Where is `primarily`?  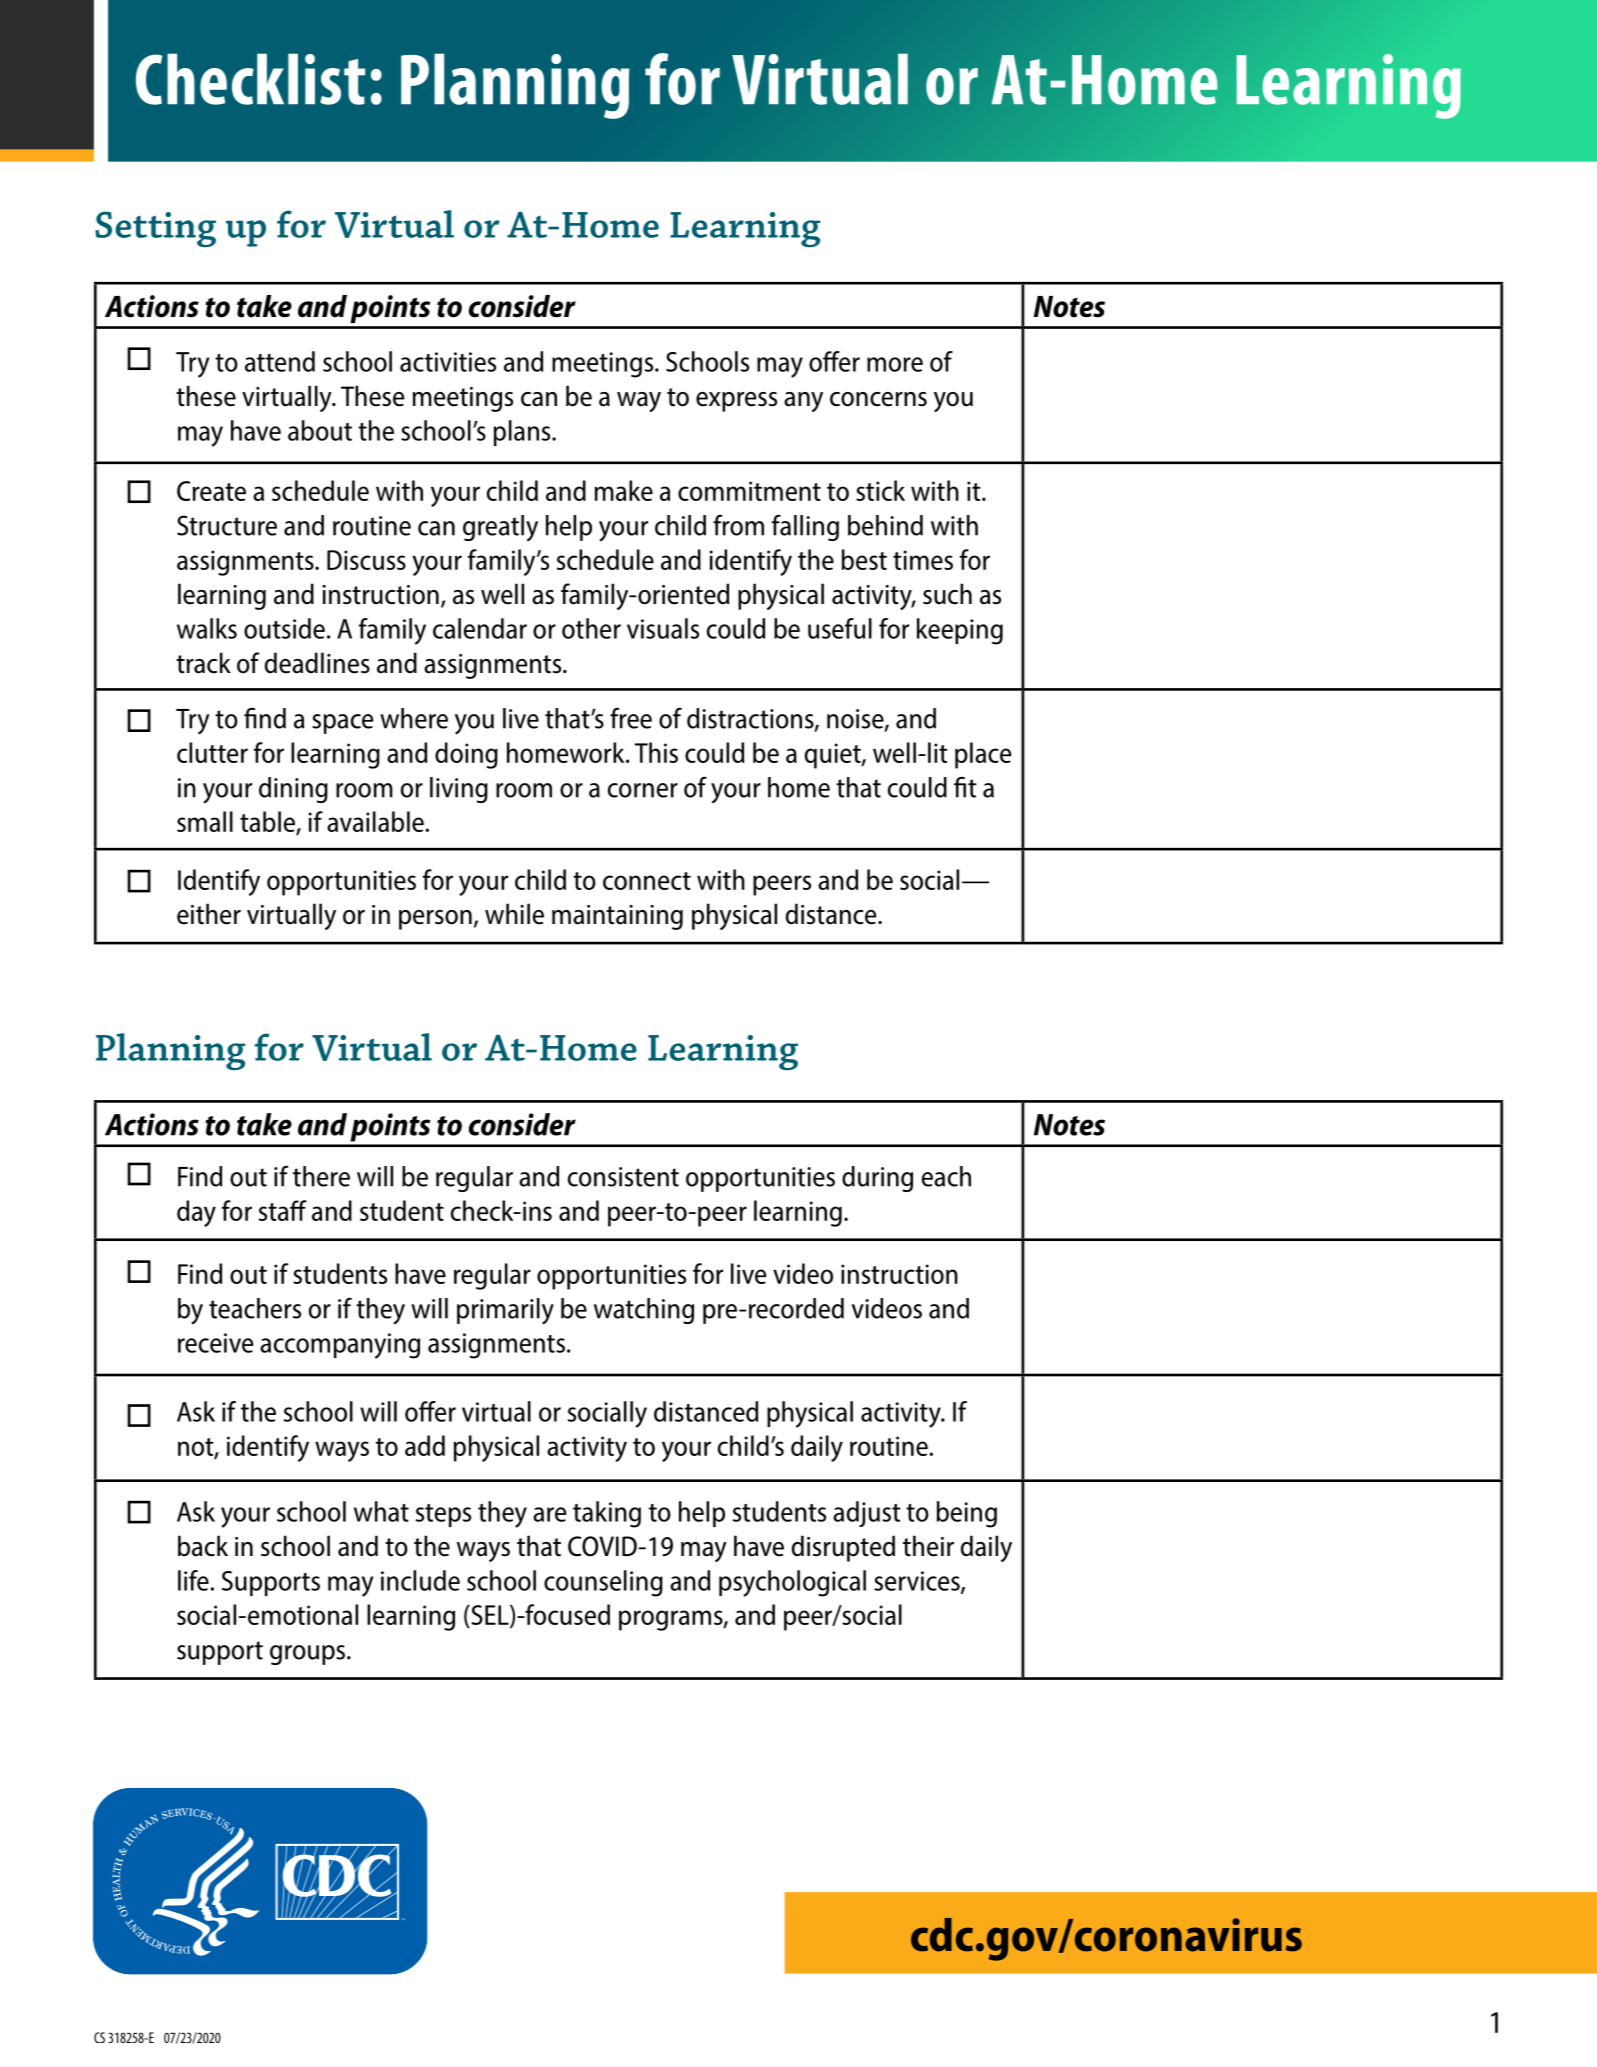
primarily is located at coordinates (505, 1311).
